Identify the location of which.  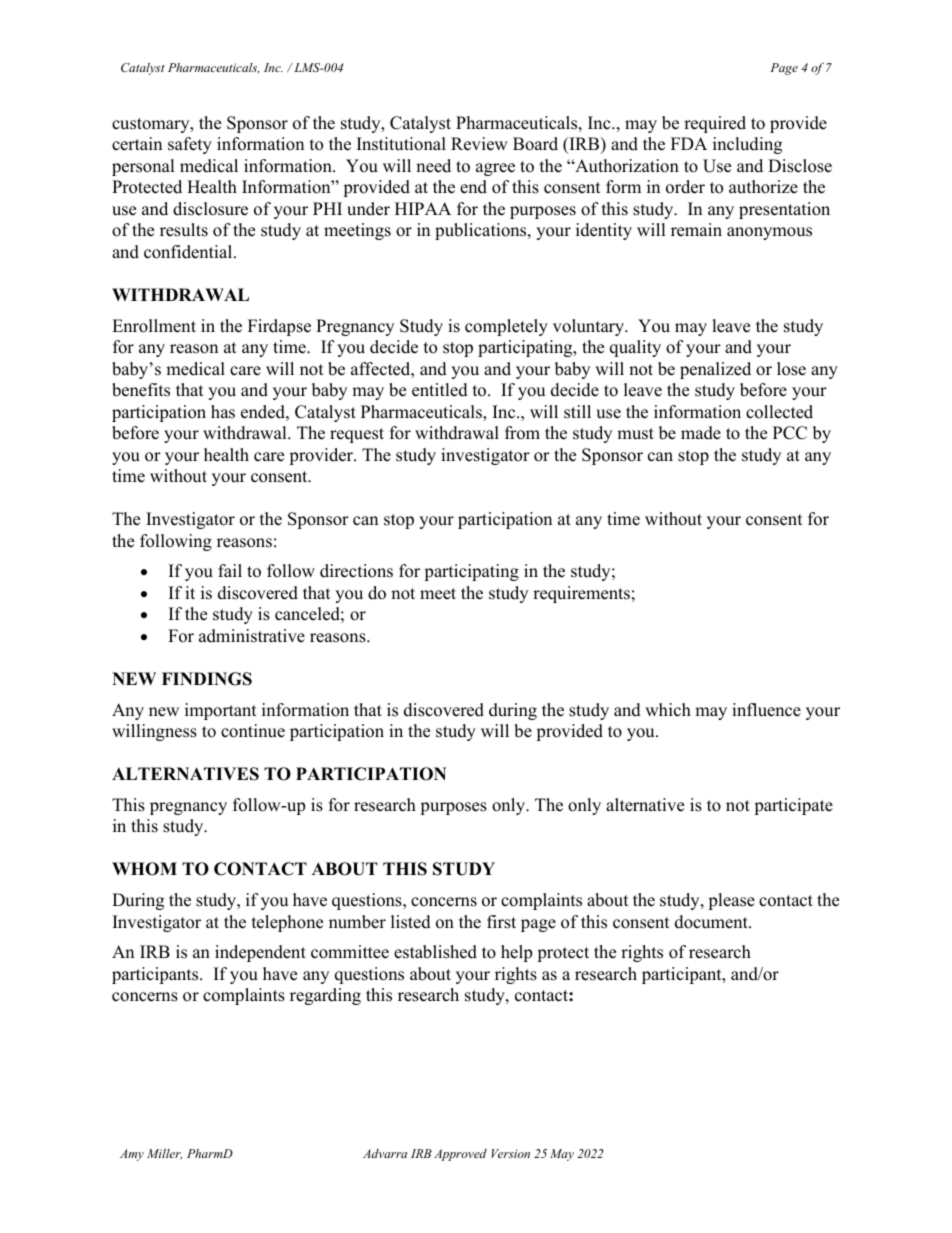
(668, 710).
